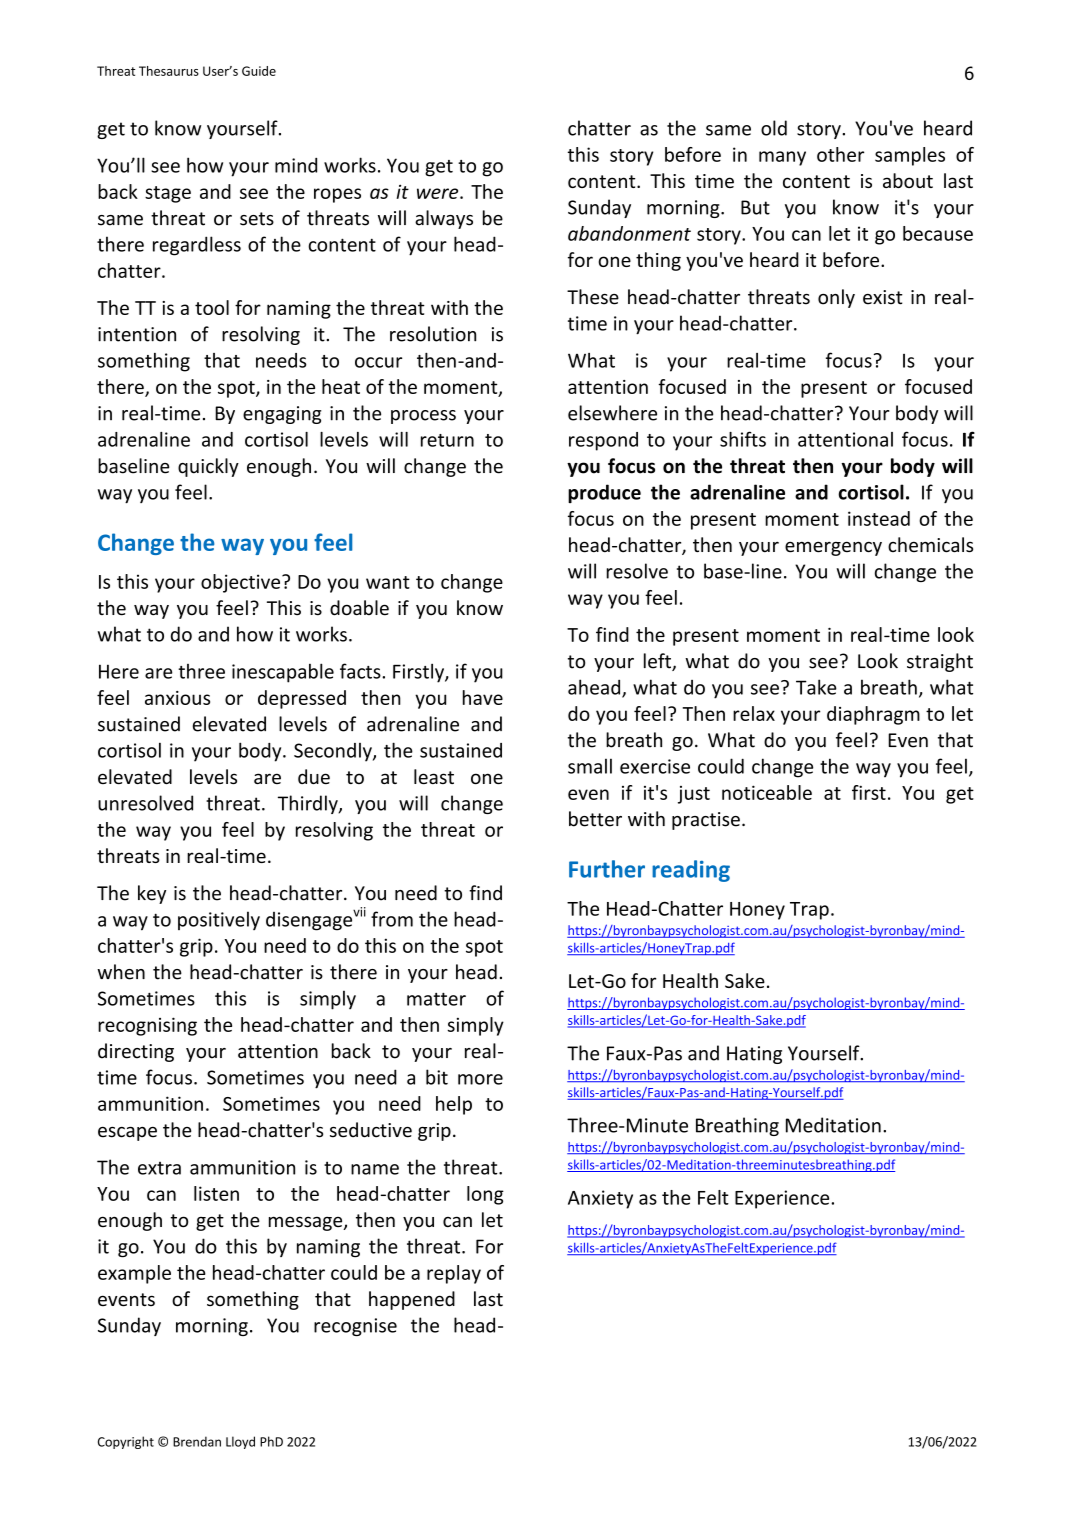 The width and height of the screenshot is (1071, 1514). Describe the element at coordinates (412, 1300) in the screenshot. I see `happened` at that location.
